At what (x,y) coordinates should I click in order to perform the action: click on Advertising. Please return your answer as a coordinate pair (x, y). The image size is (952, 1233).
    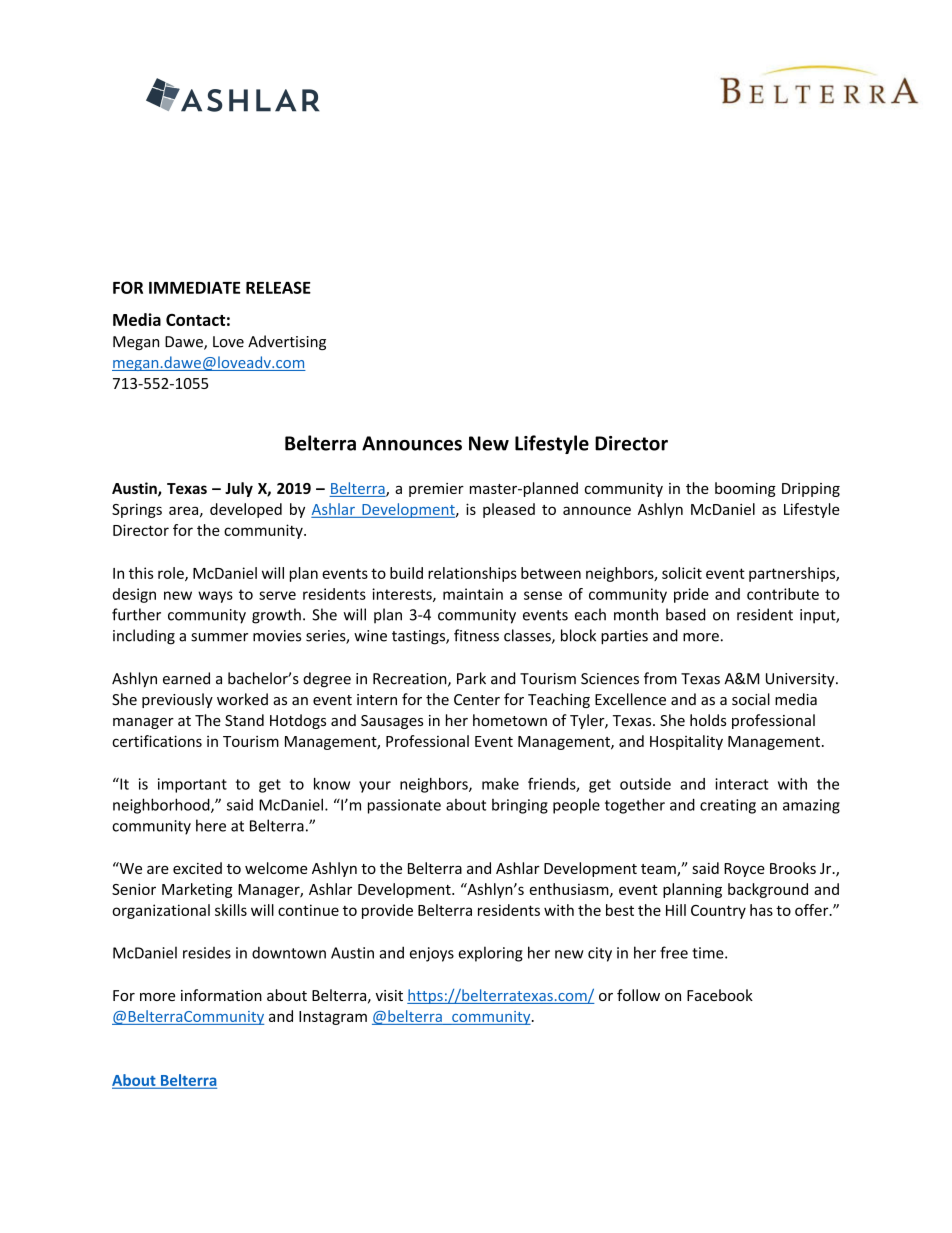
    Looking at the image, I should click on (287, 342).
